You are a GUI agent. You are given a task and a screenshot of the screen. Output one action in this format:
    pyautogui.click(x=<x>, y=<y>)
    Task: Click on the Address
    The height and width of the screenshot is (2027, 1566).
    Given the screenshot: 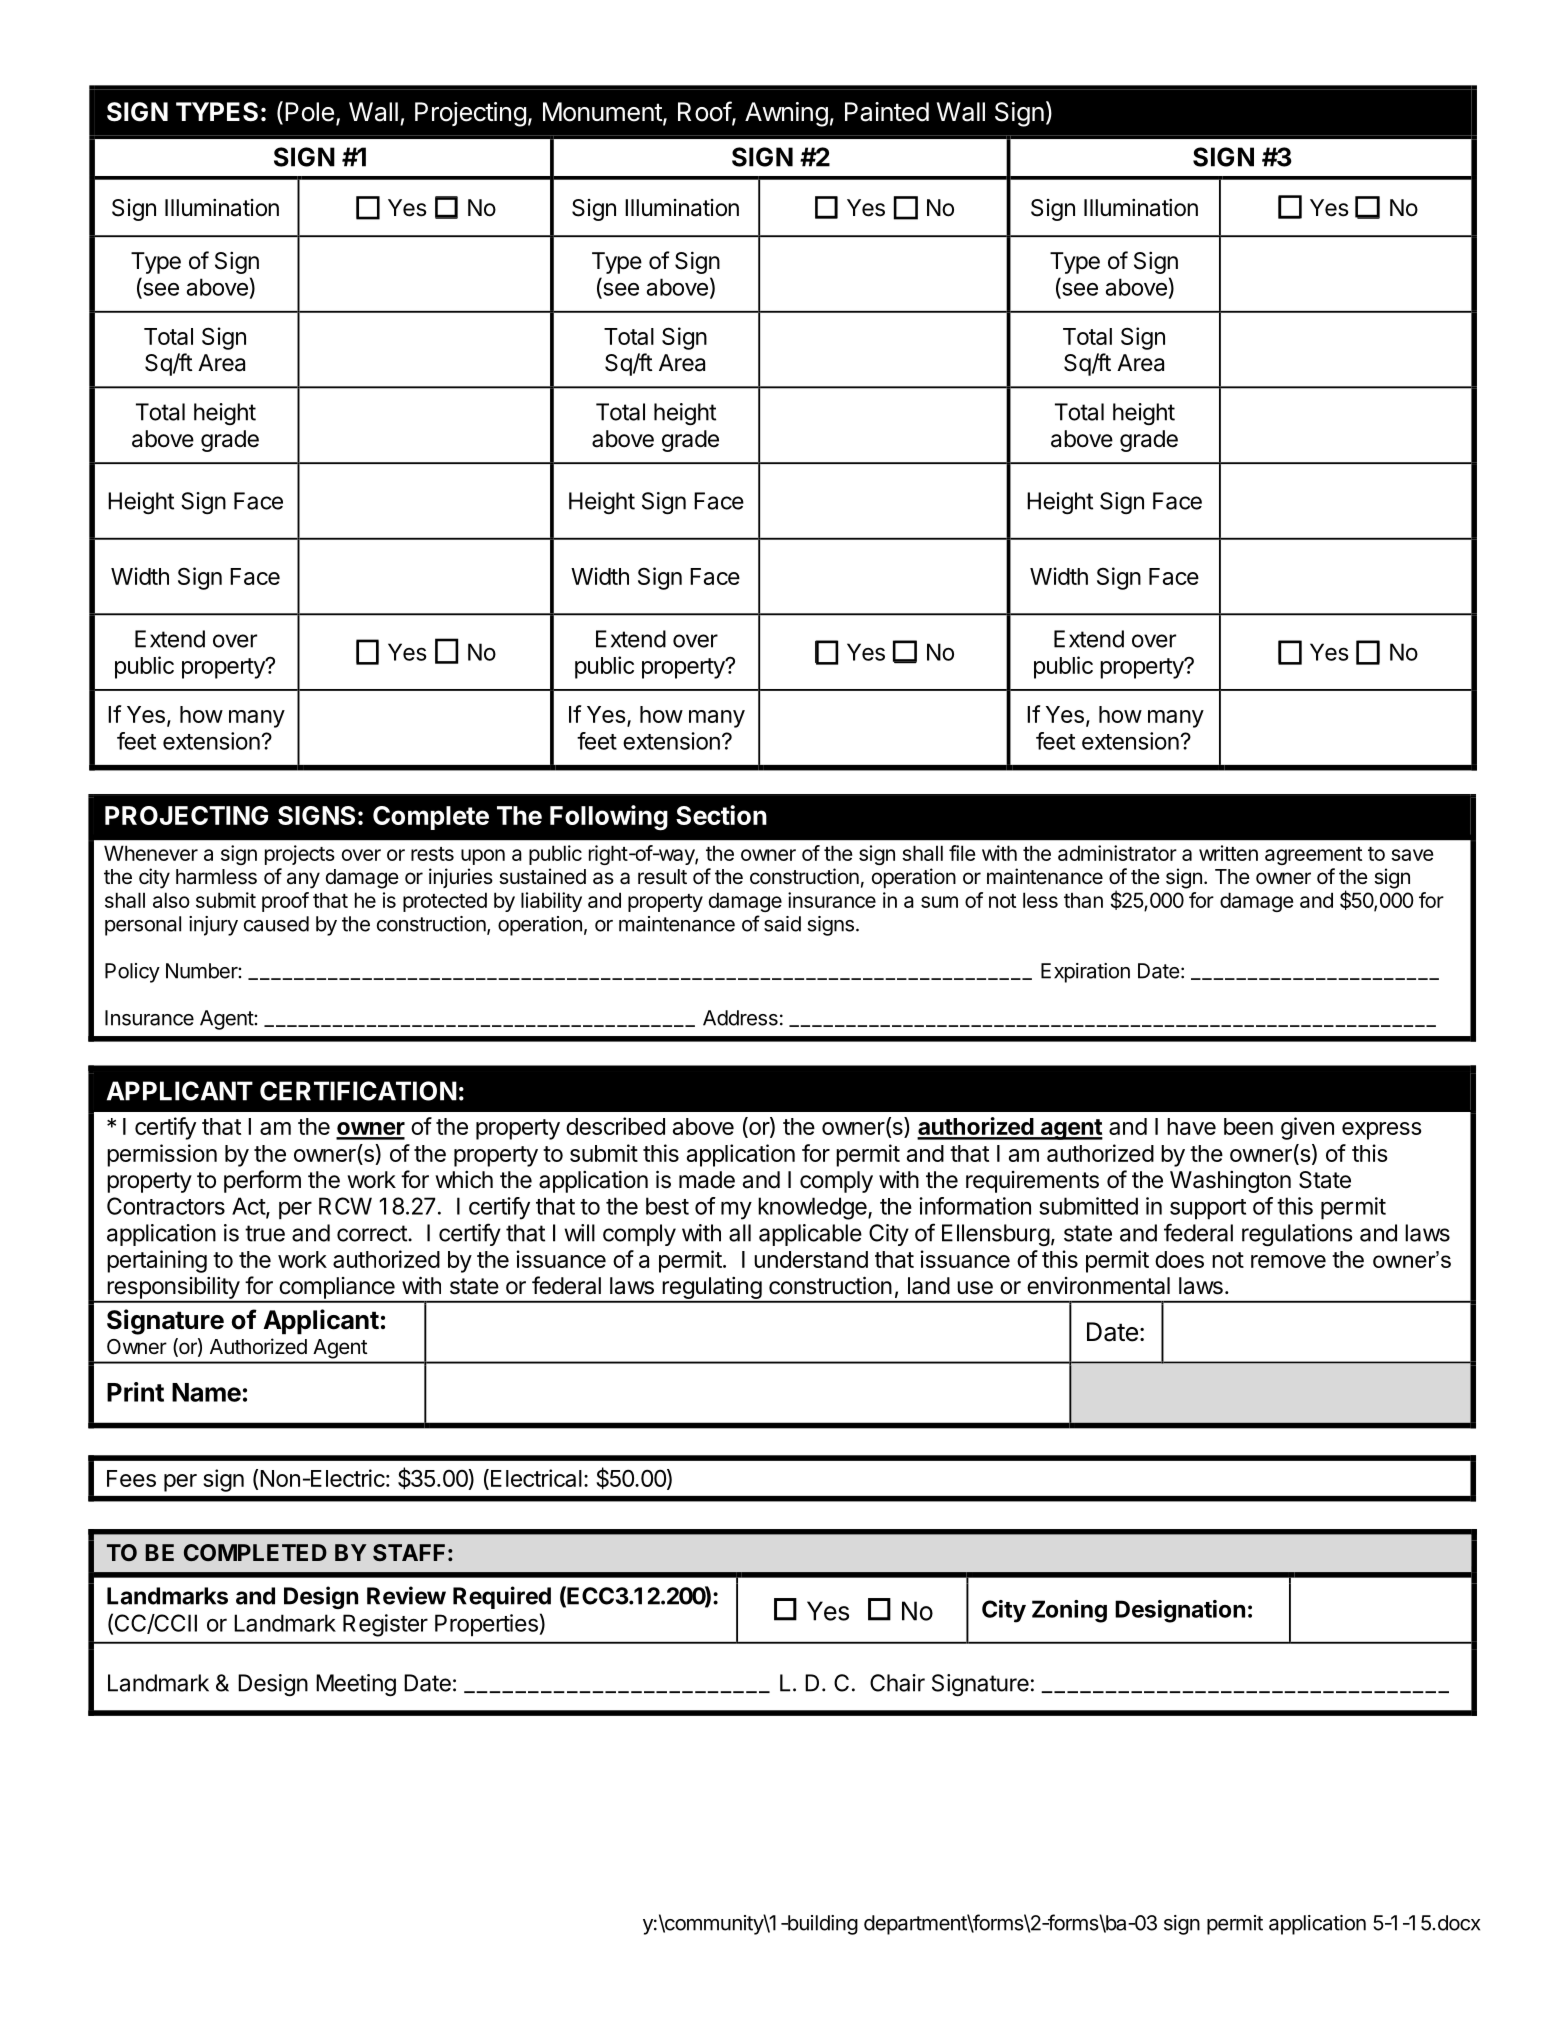 What is the action you would take?
    pyautogui.click(x=740, y=1018)
